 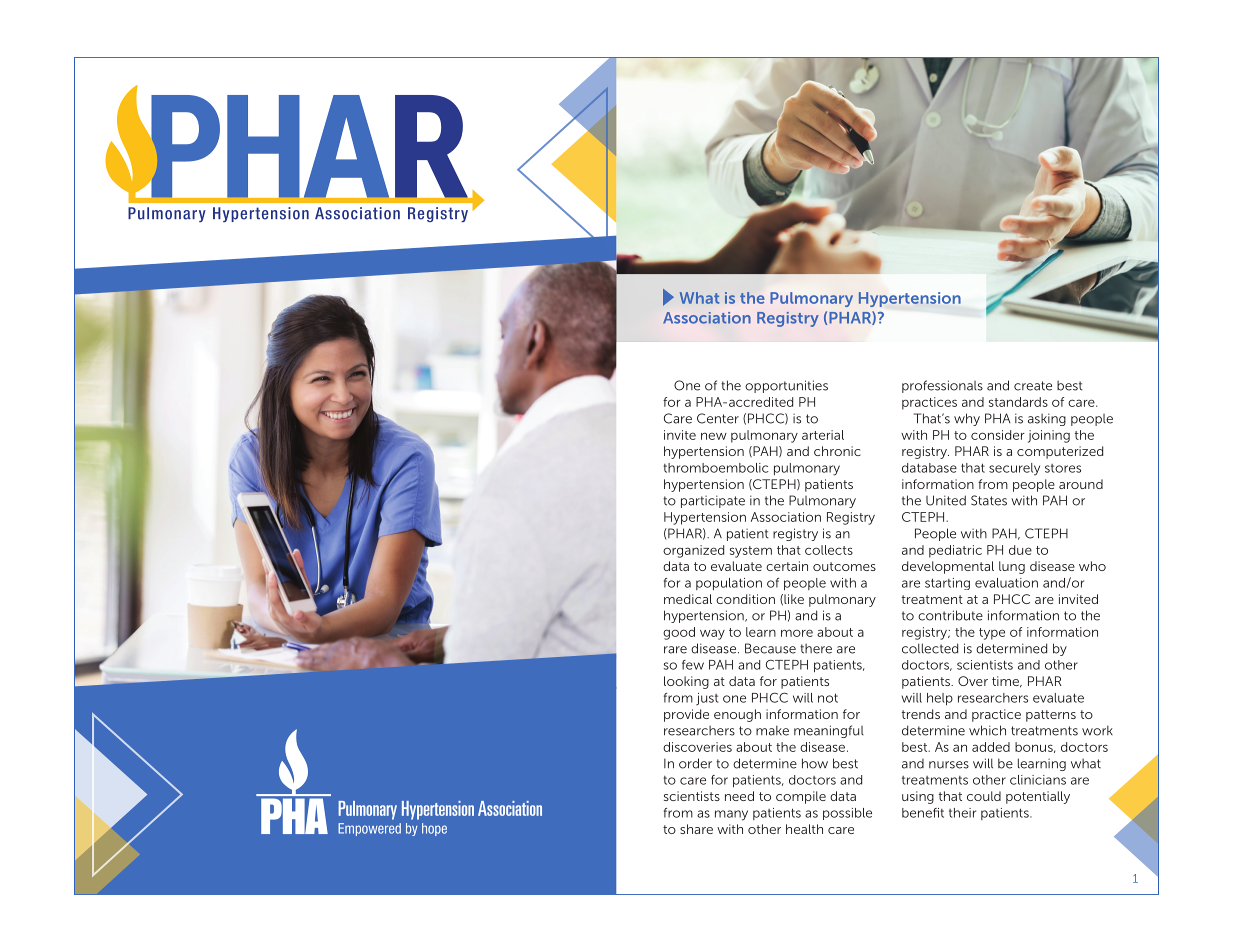 I want to click on participate, so click(x=713, y=501).
